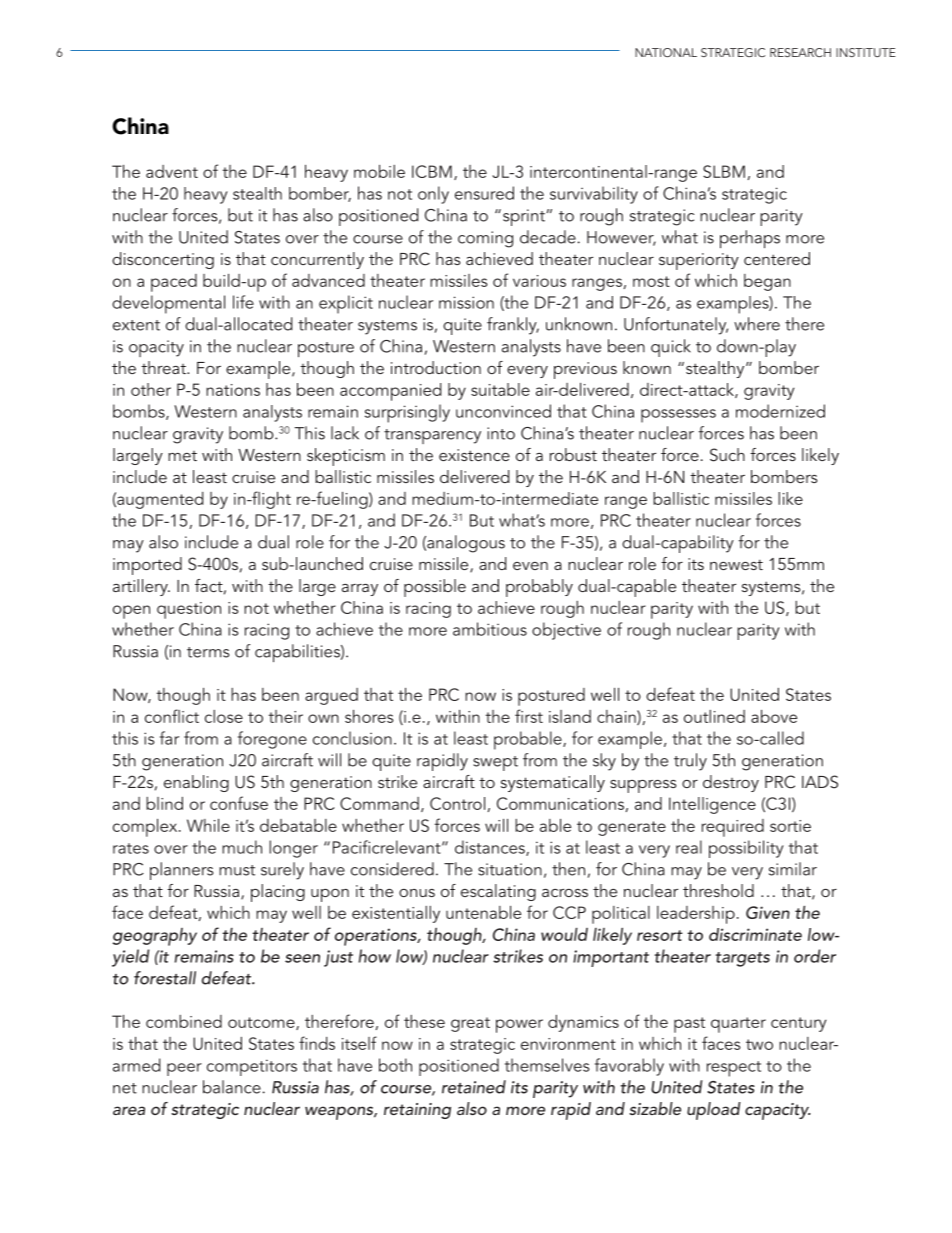 This screenshot has height=1233, width=952. I want to click on ICBM, so click(432, 171).
